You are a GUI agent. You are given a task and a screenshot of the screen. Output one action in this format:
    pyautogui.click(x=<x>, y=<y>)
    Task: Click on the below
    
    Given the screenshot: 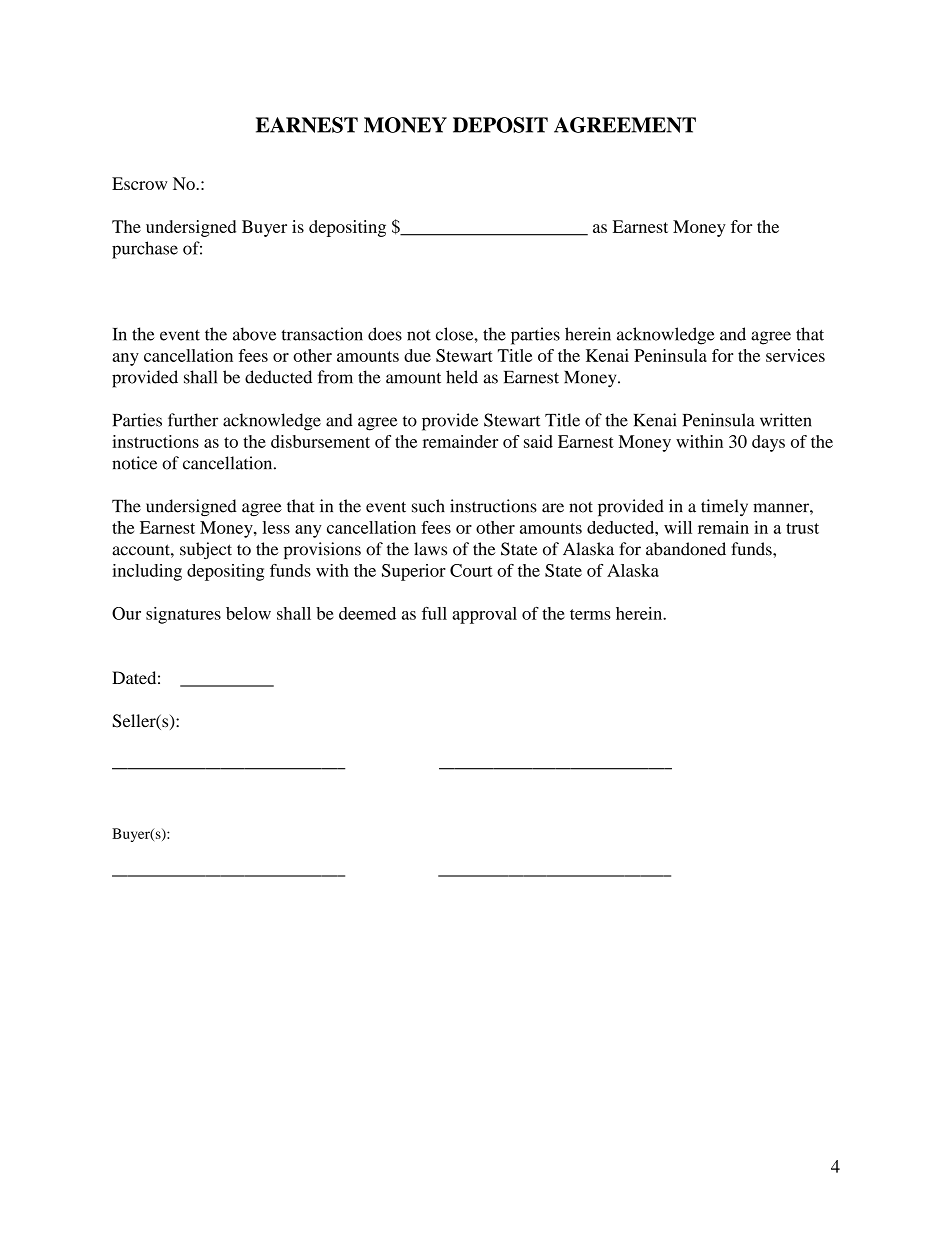 What is the action you would take?
    pyautogui.click(x=248, y=613)
